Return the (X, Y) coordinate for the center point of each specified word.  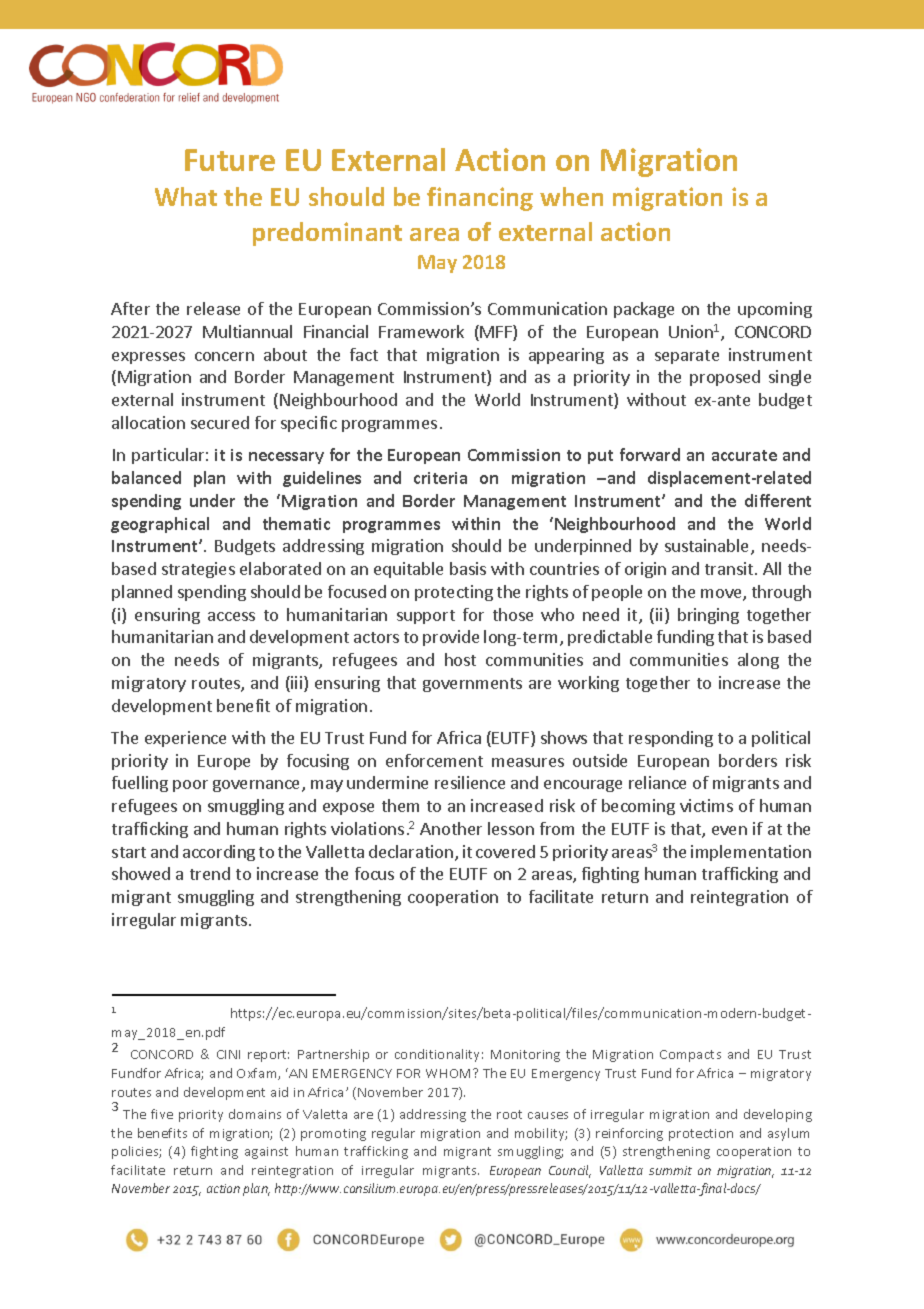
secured (220, 422)
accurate (744, 455)
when (571, 196)
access (231, 616)
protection (701, 1135)
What (186, 196)
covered (505, 851)
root (509, 1114)
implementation (751, 853)
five (162, 1114)
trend (210, 873)
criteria (440, 478)
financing (480, 199)
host (460, 659)
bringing (708, 616)
